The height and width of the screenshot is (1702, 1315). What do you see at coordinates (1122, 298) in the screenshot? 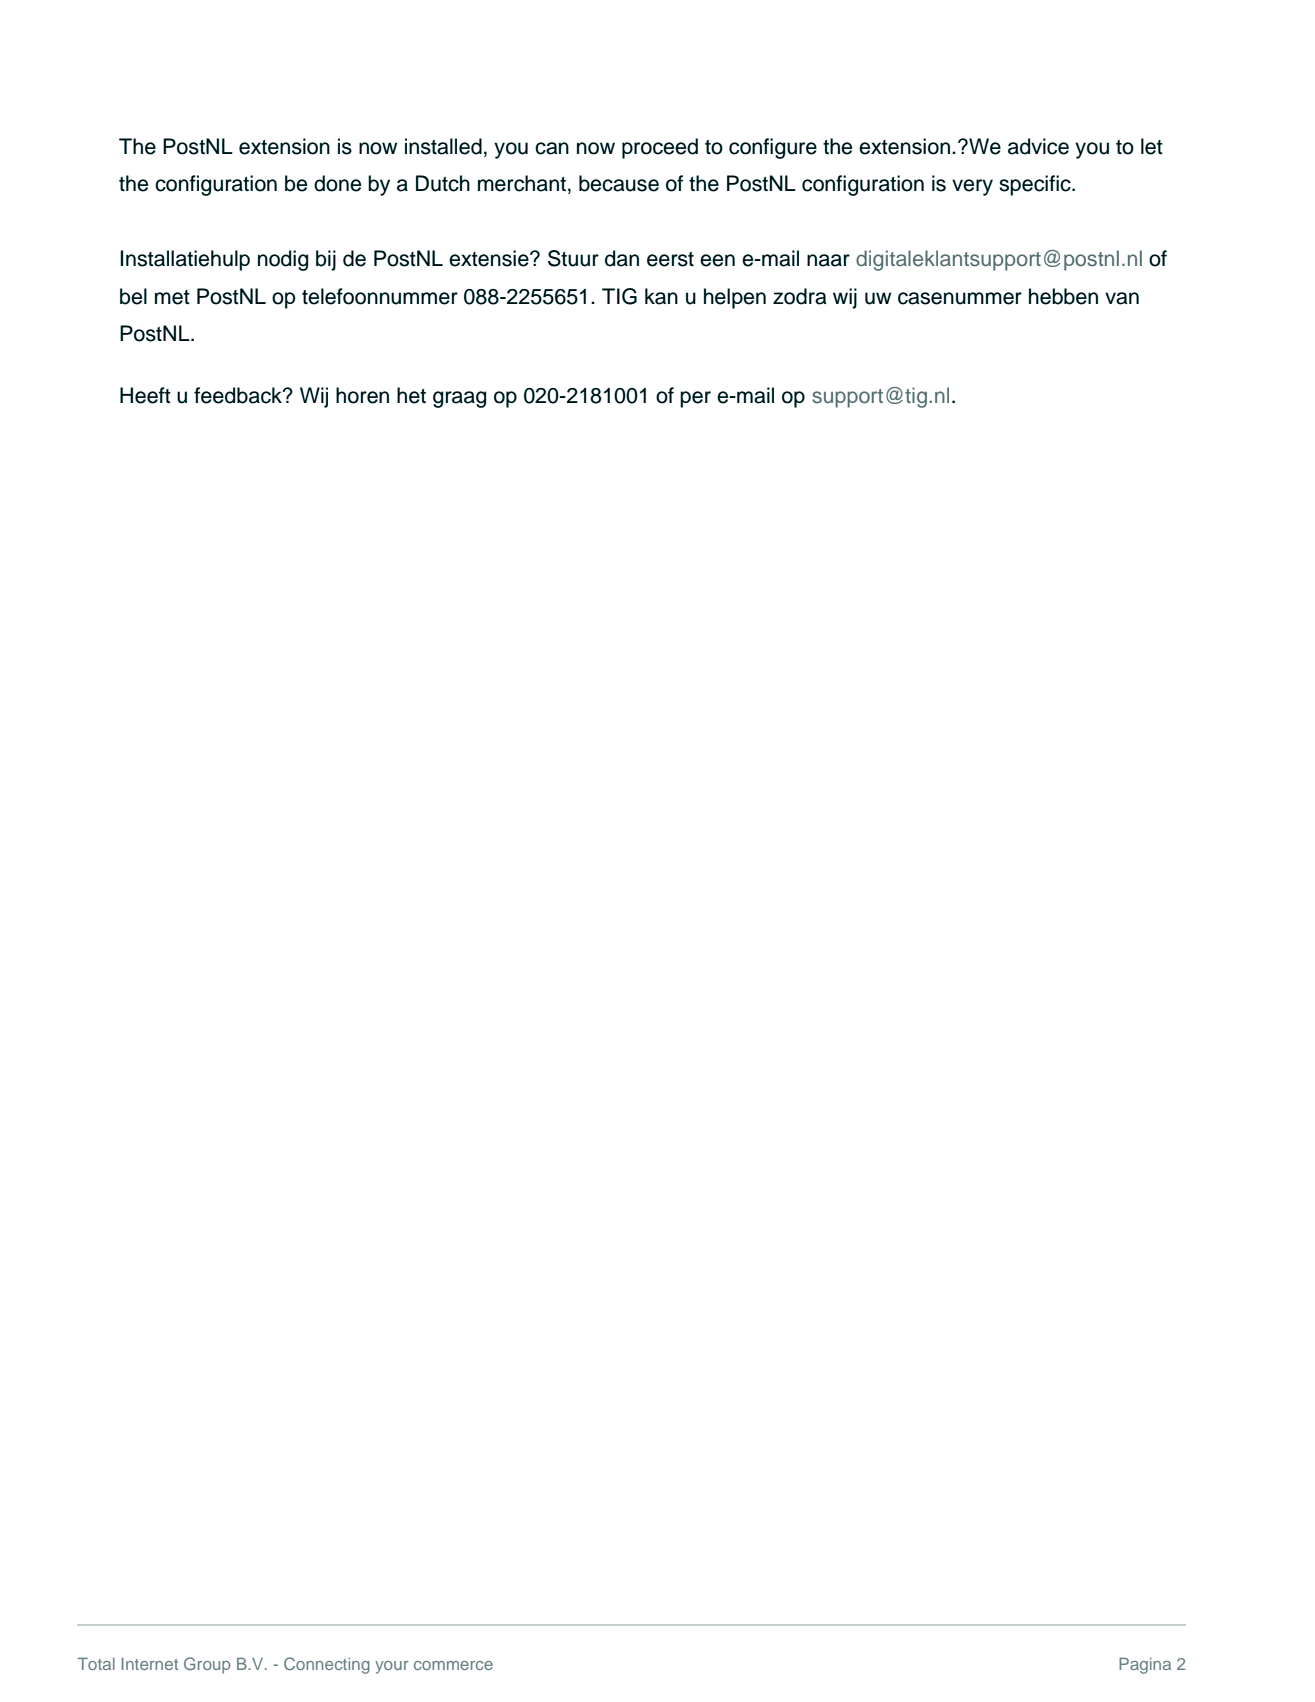
I see `van` at bounding box center [1122, 298].
